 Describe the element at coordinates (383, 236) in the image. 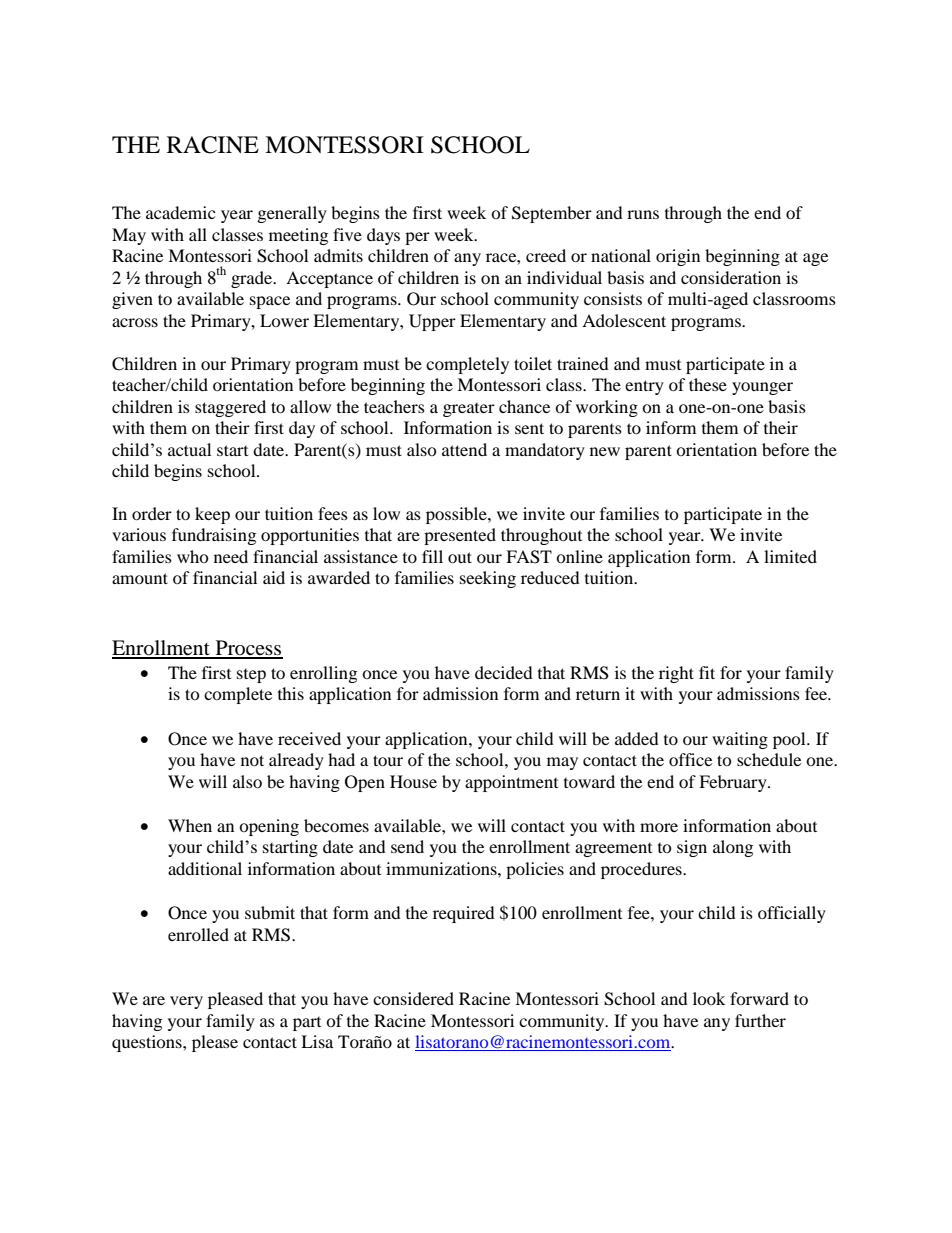

I see `days` at that location.
